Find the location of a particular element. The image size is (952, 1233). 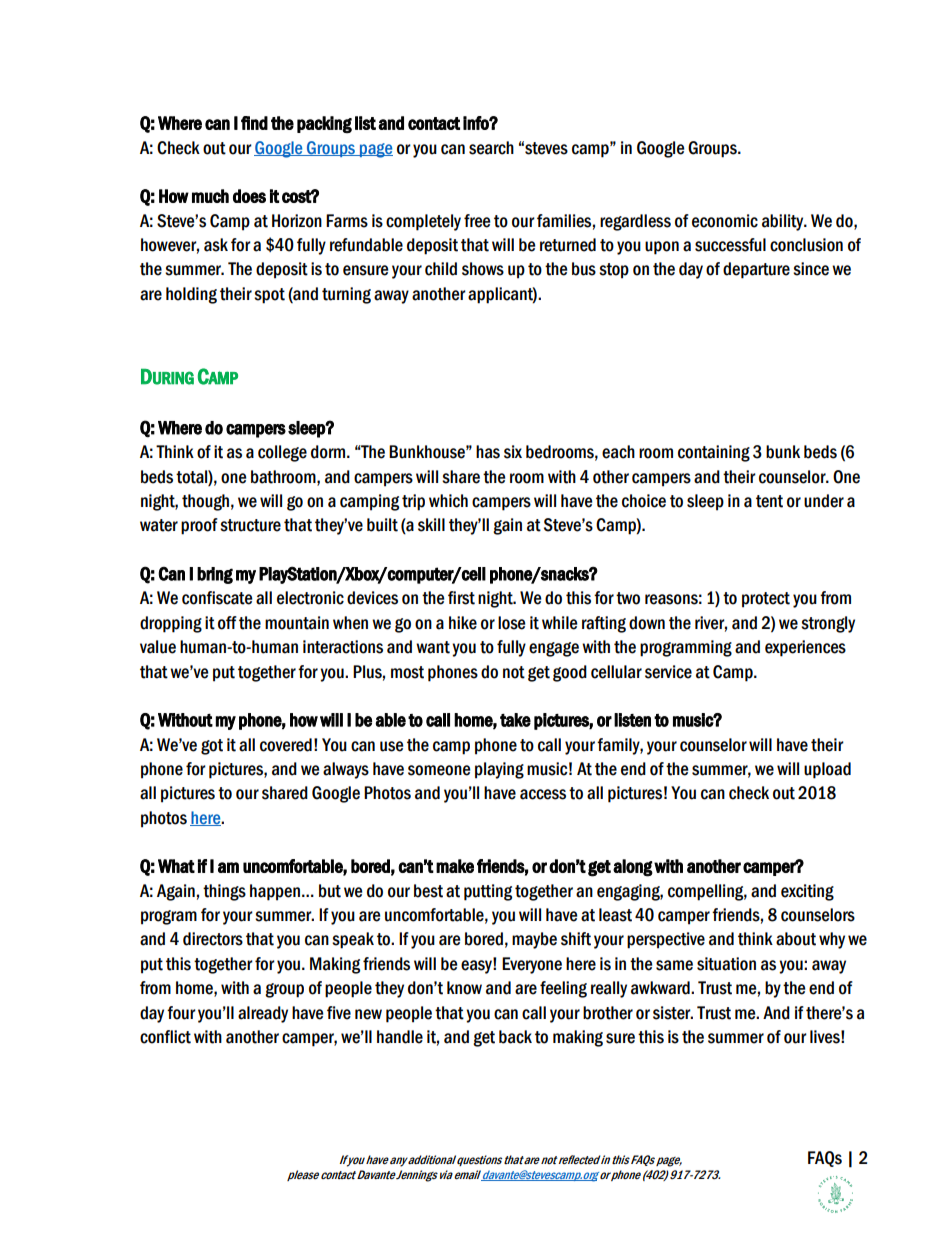

find is located at coordinates (254, 123).
